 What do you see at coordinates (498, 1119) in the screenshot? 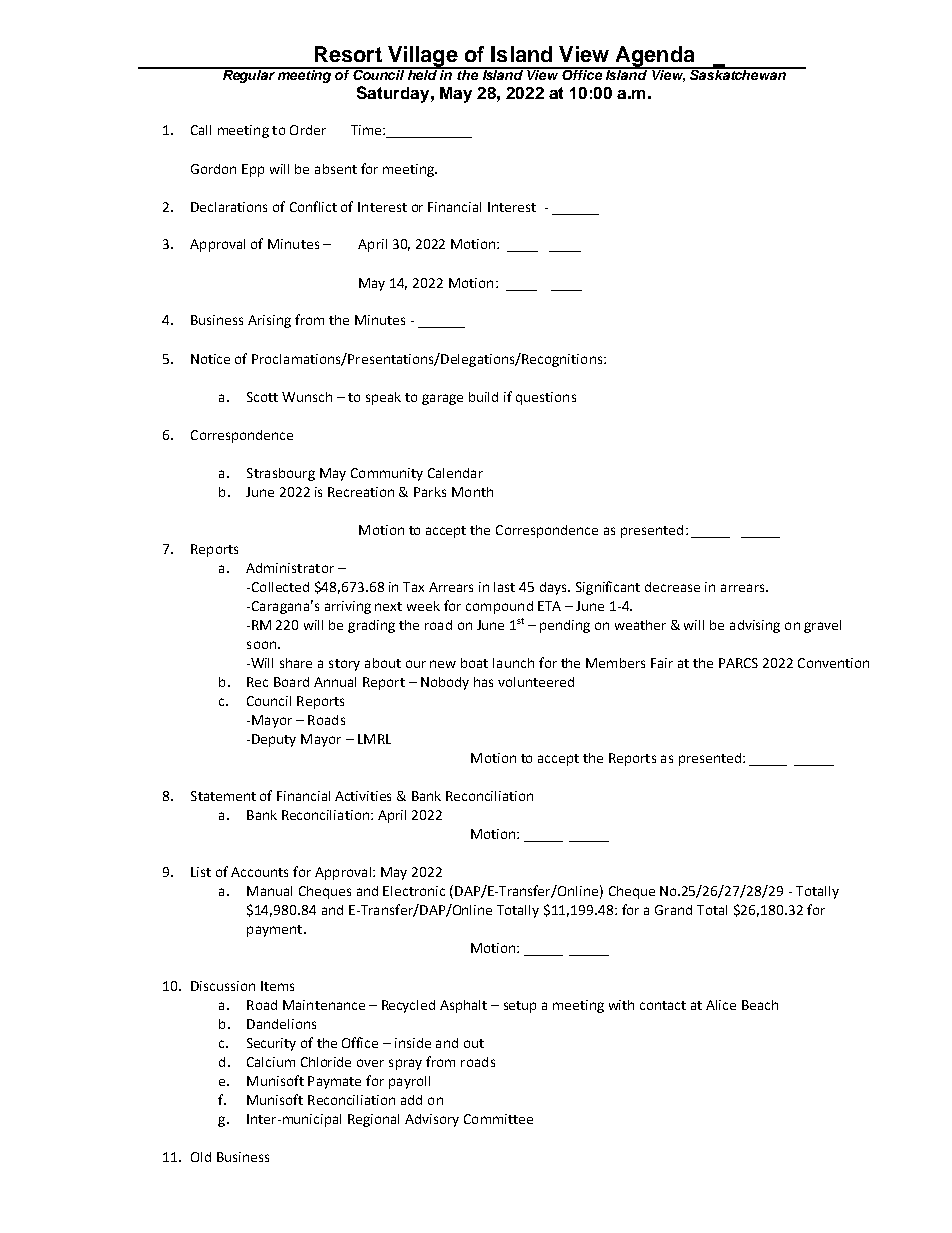
I see `Committee` at bounding box center [498, 1119].
